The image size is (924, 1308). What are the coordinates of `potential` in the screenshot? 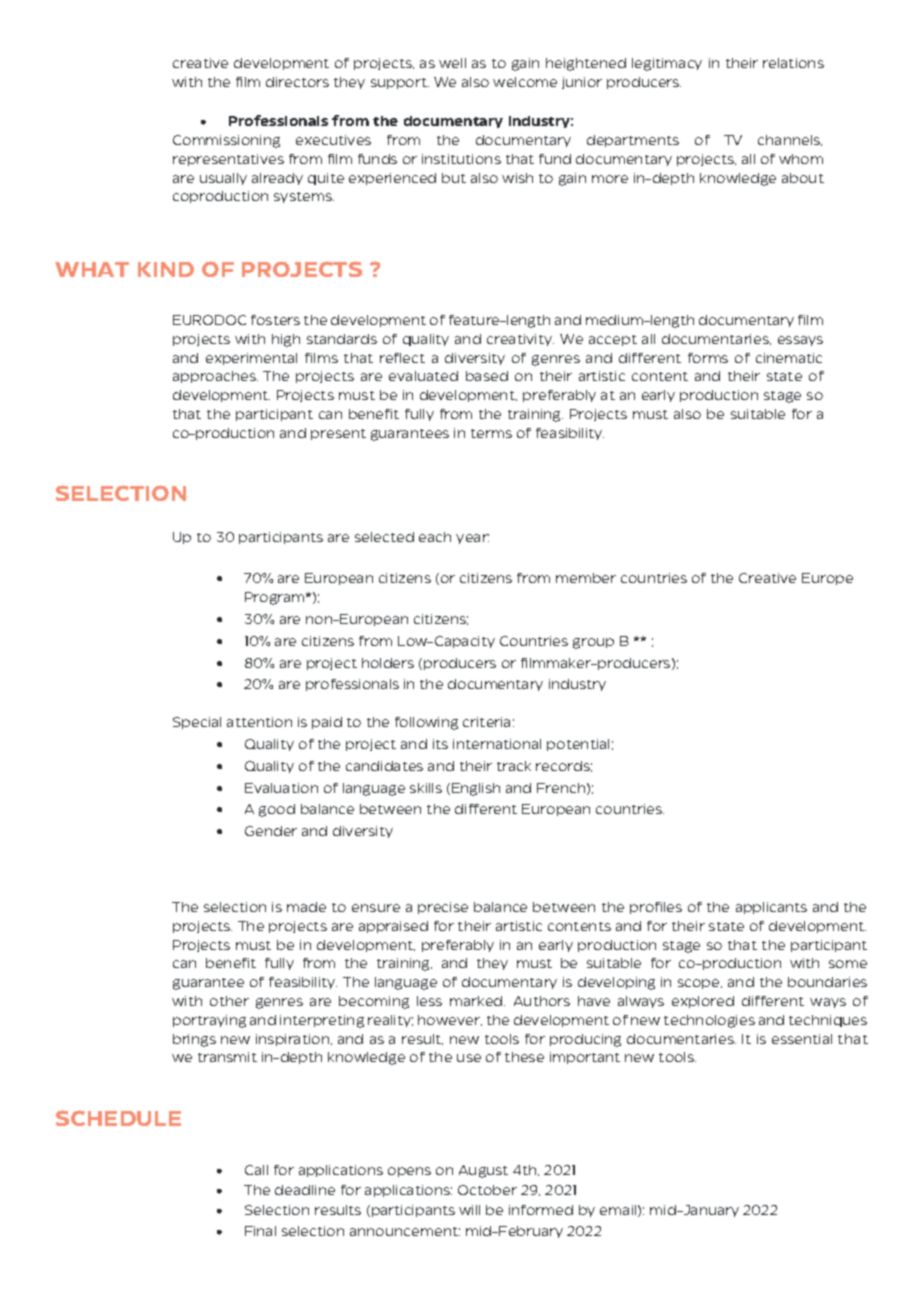 It's located at (578, 745).
